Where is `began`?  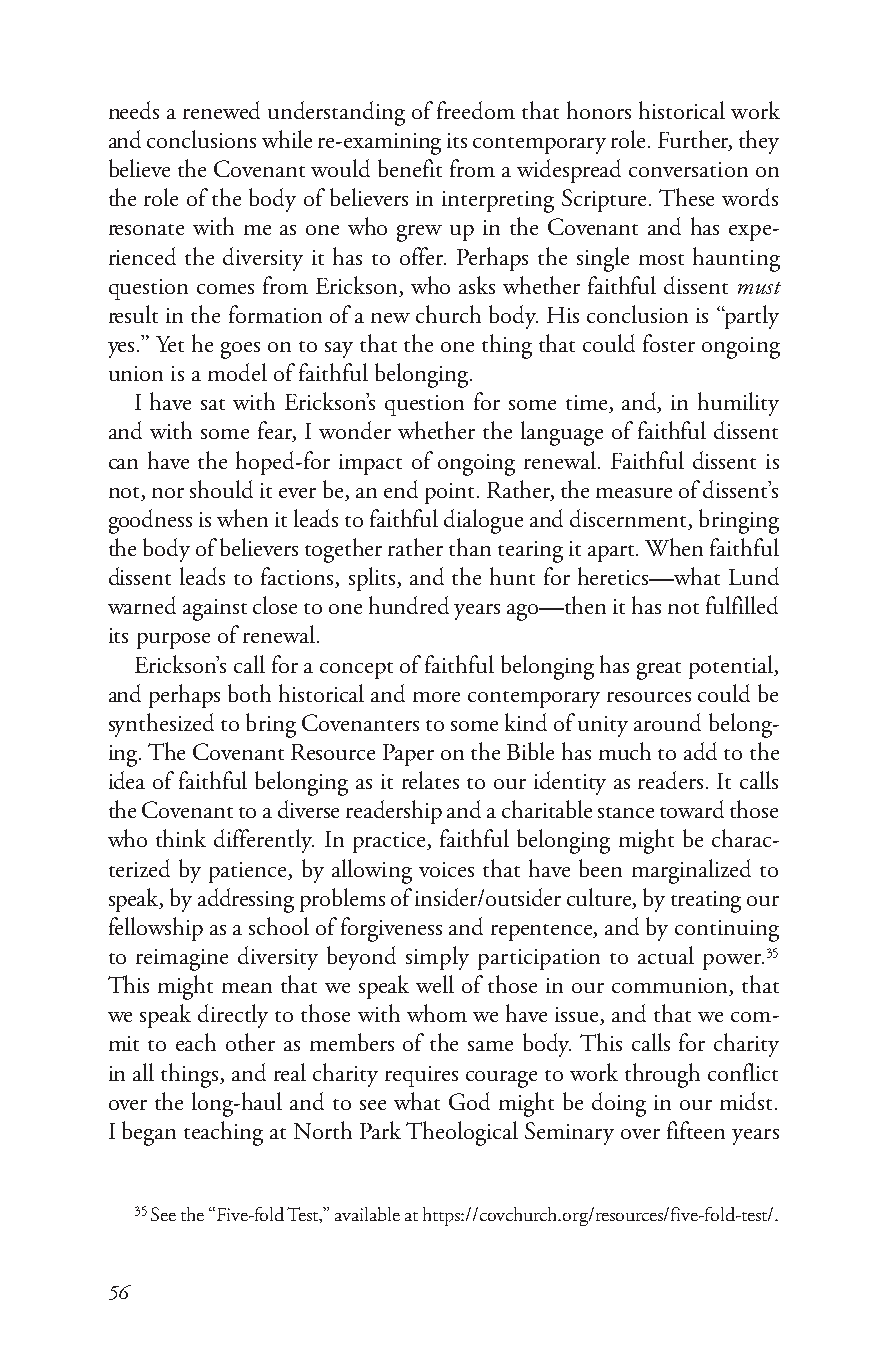
began is located at coordinates (149, 1133).
